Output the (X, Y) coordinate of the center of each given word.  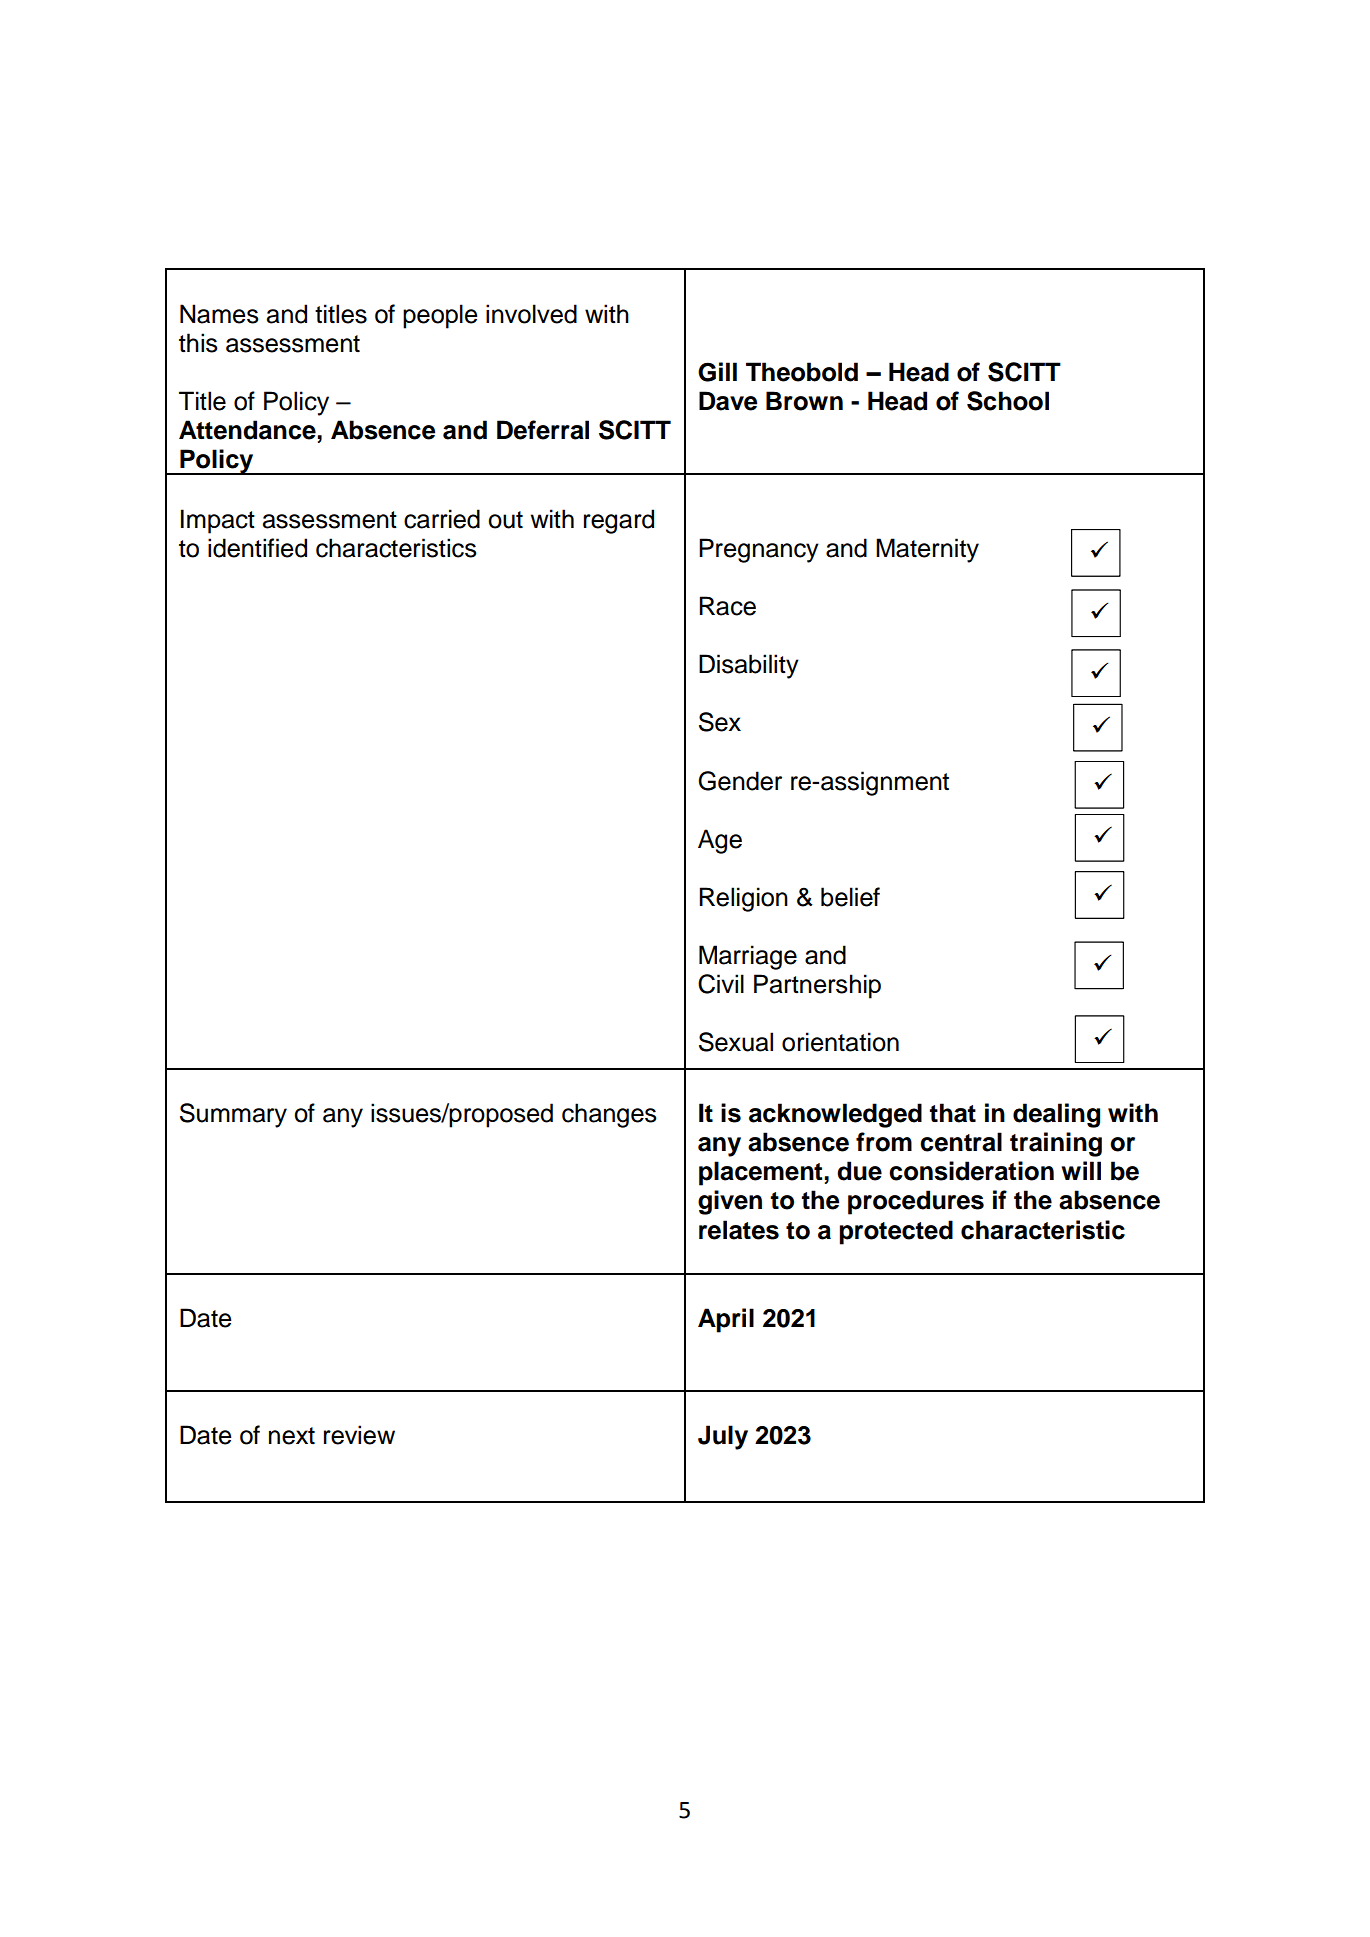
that (952, 1113)
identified (257, 548)
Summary (233, 1115)
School (1008, 401)
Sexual (736, 1042)
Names (219, 314)
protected (896, 1232)
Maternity (927, 550)
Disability (749, 666)
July (723, 1437)
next (292, 1436)
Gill (717, 372)
